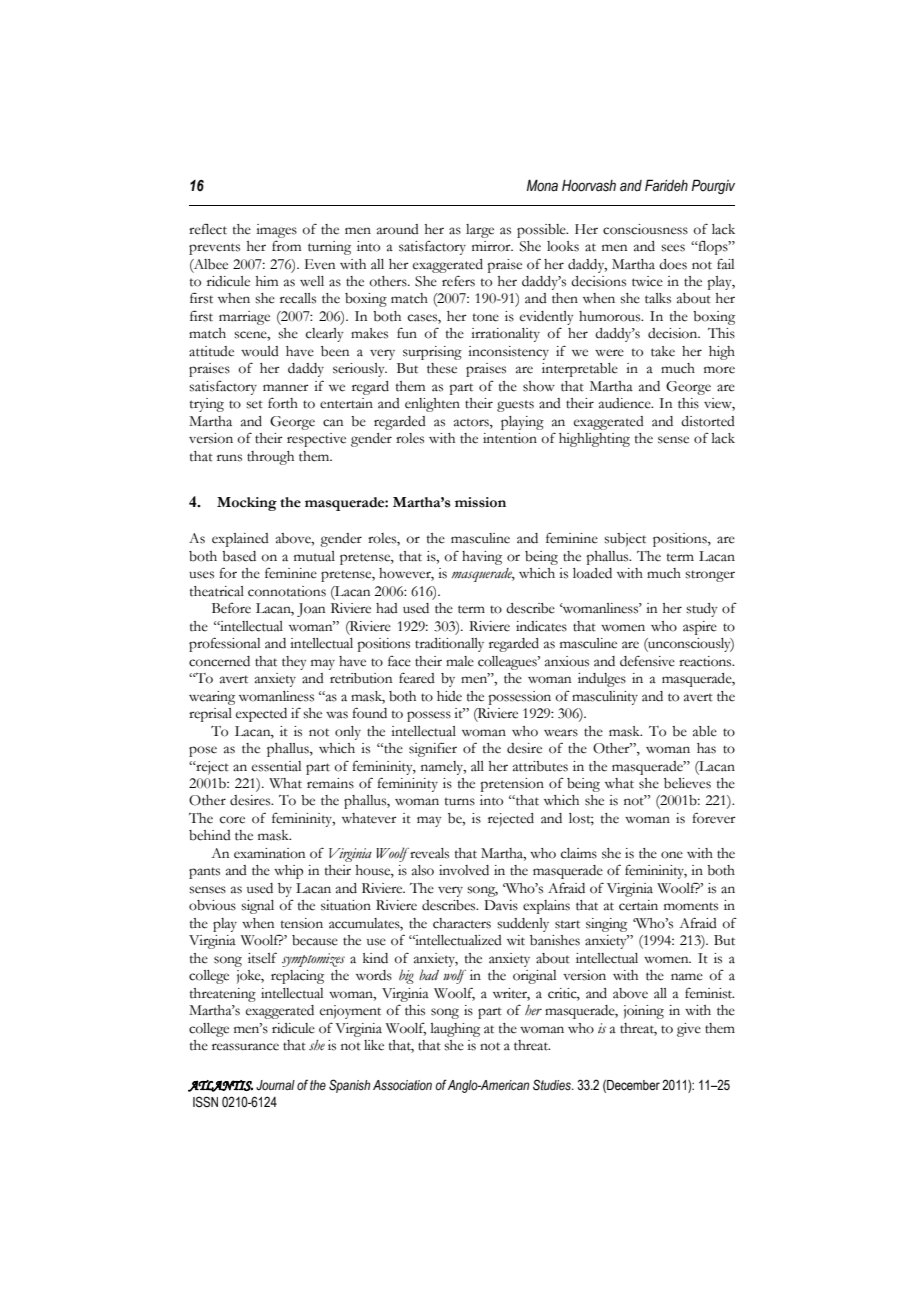 This screenshot has height=1308, width=924. I want to click on characters, so click(462, 923).
